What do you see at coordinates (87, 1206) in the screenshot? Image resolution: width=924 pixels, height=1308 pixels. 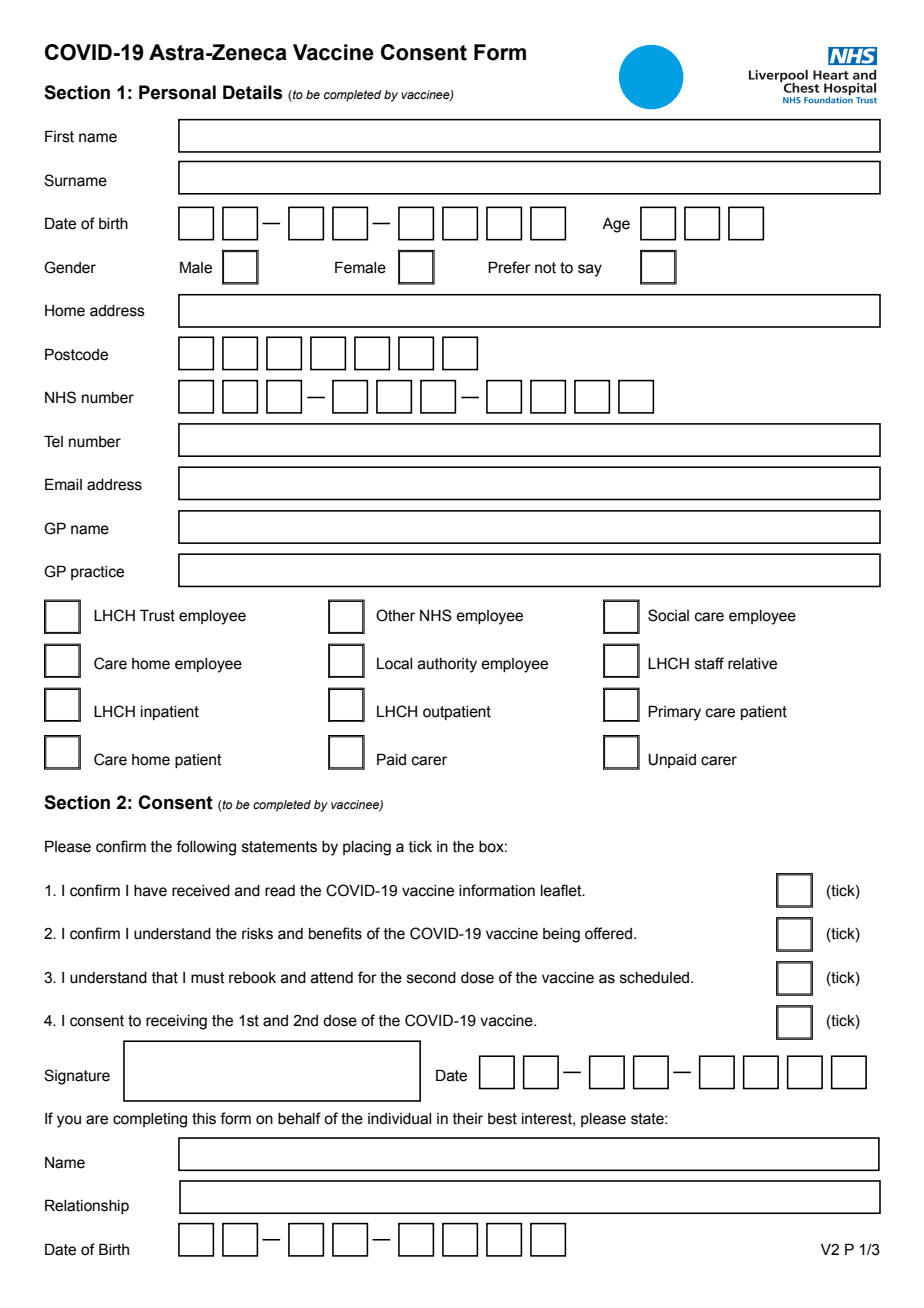 I see `Relationship` at bounding box center [87, 1206].
